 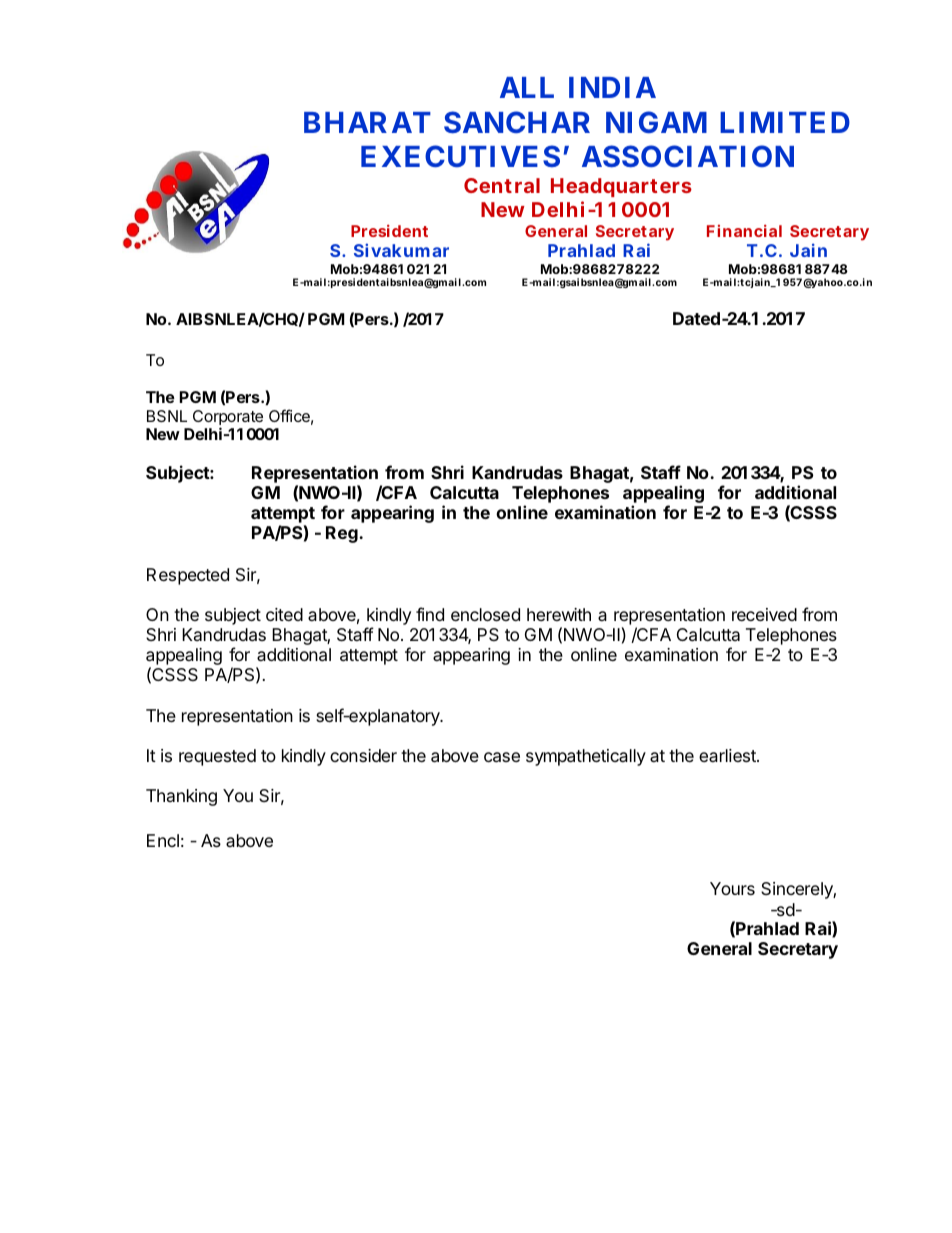 What do you see at coordinates (502, 757) in the screenshot?
I see `case` at bounding box center [502, 757].
